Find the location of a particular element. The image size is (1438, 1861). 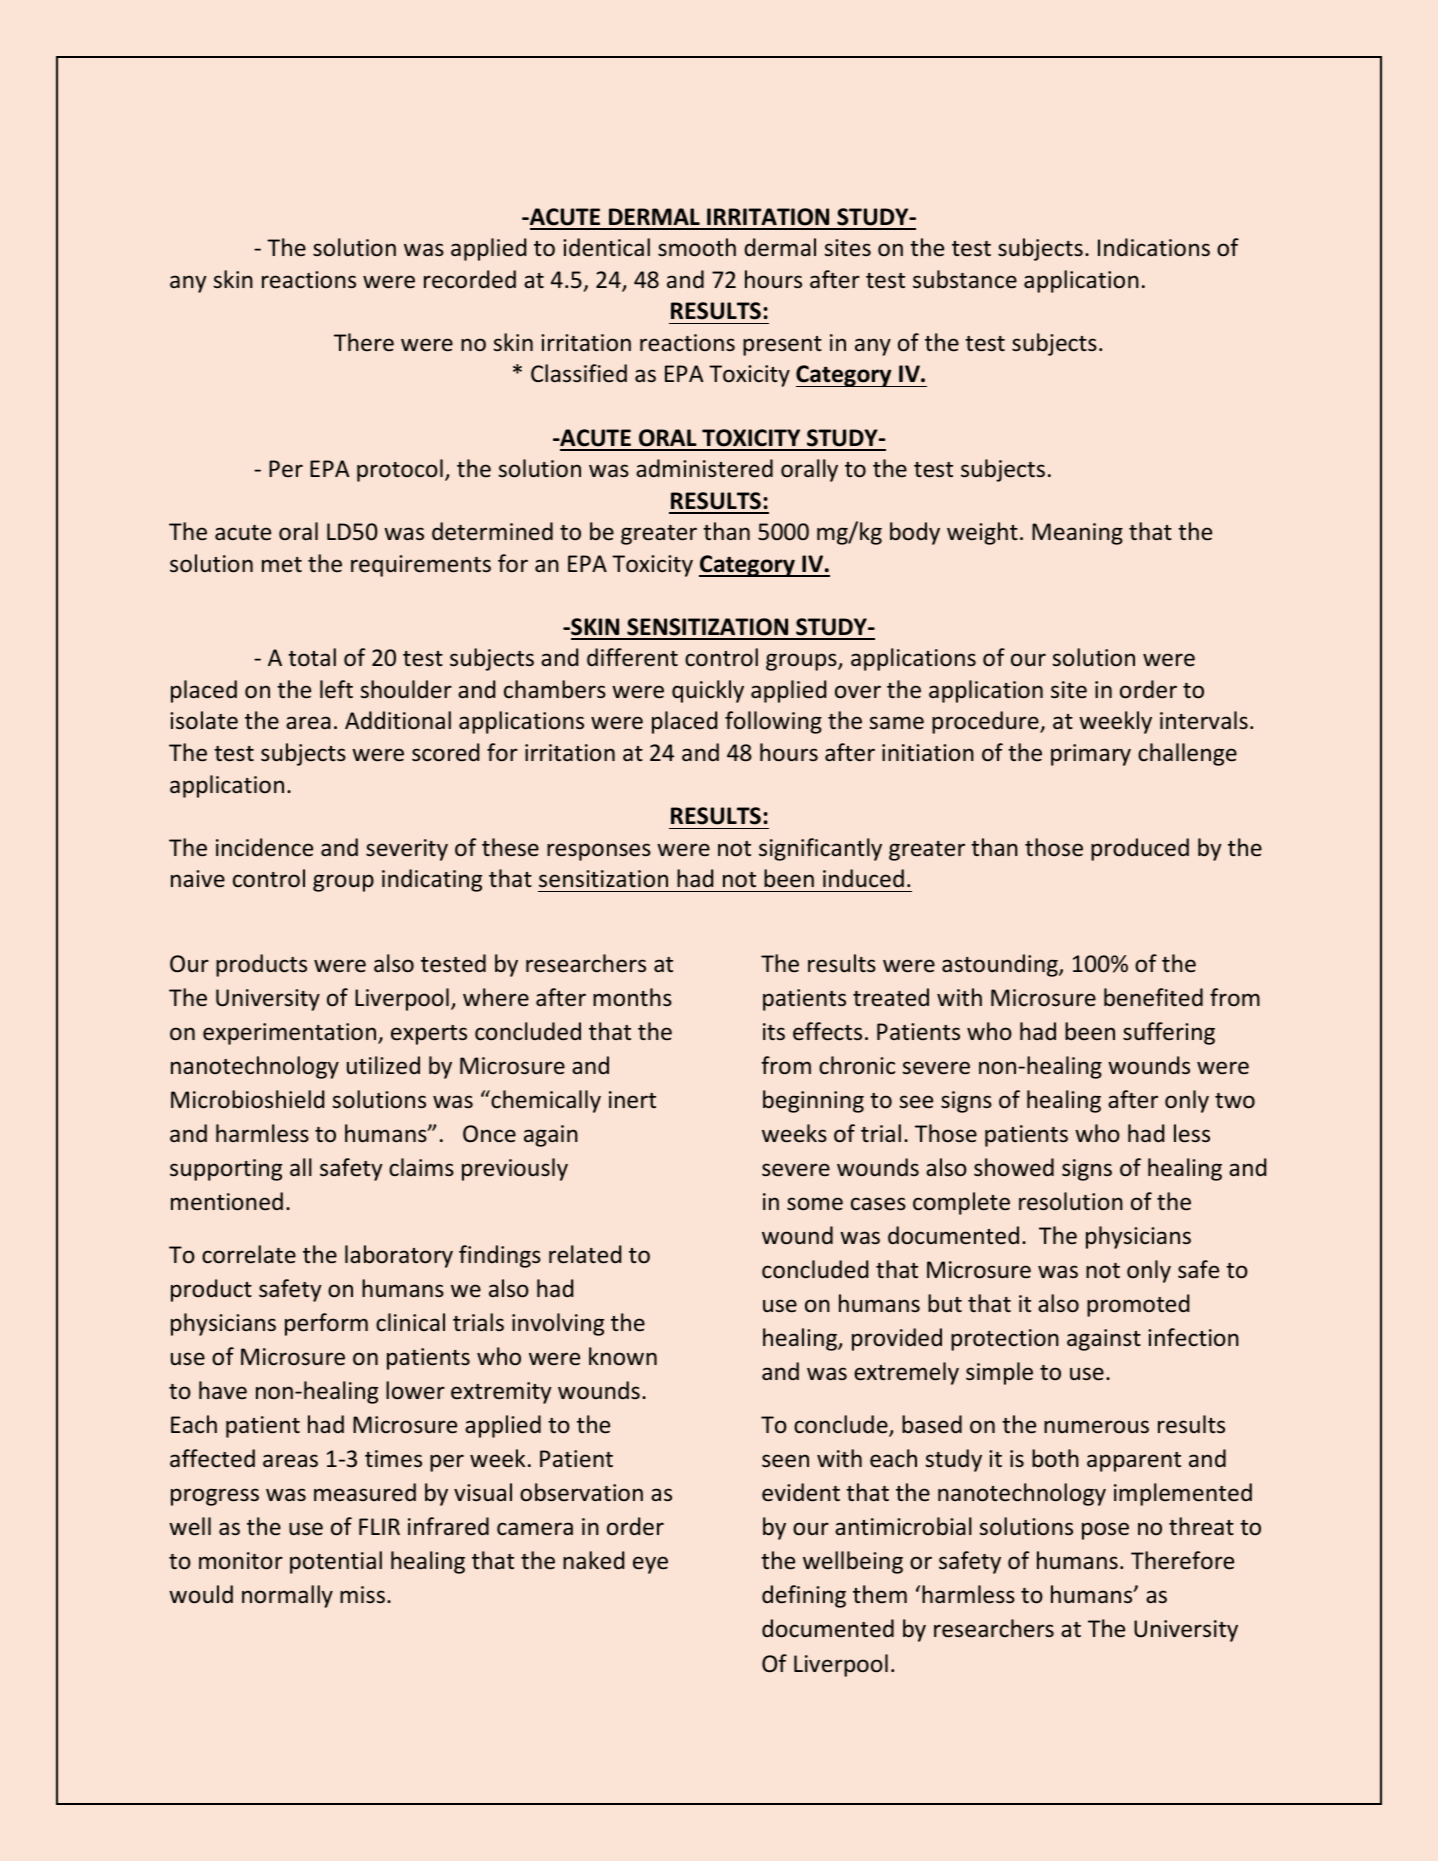

pose is located at coordinates (1105, 1531).
